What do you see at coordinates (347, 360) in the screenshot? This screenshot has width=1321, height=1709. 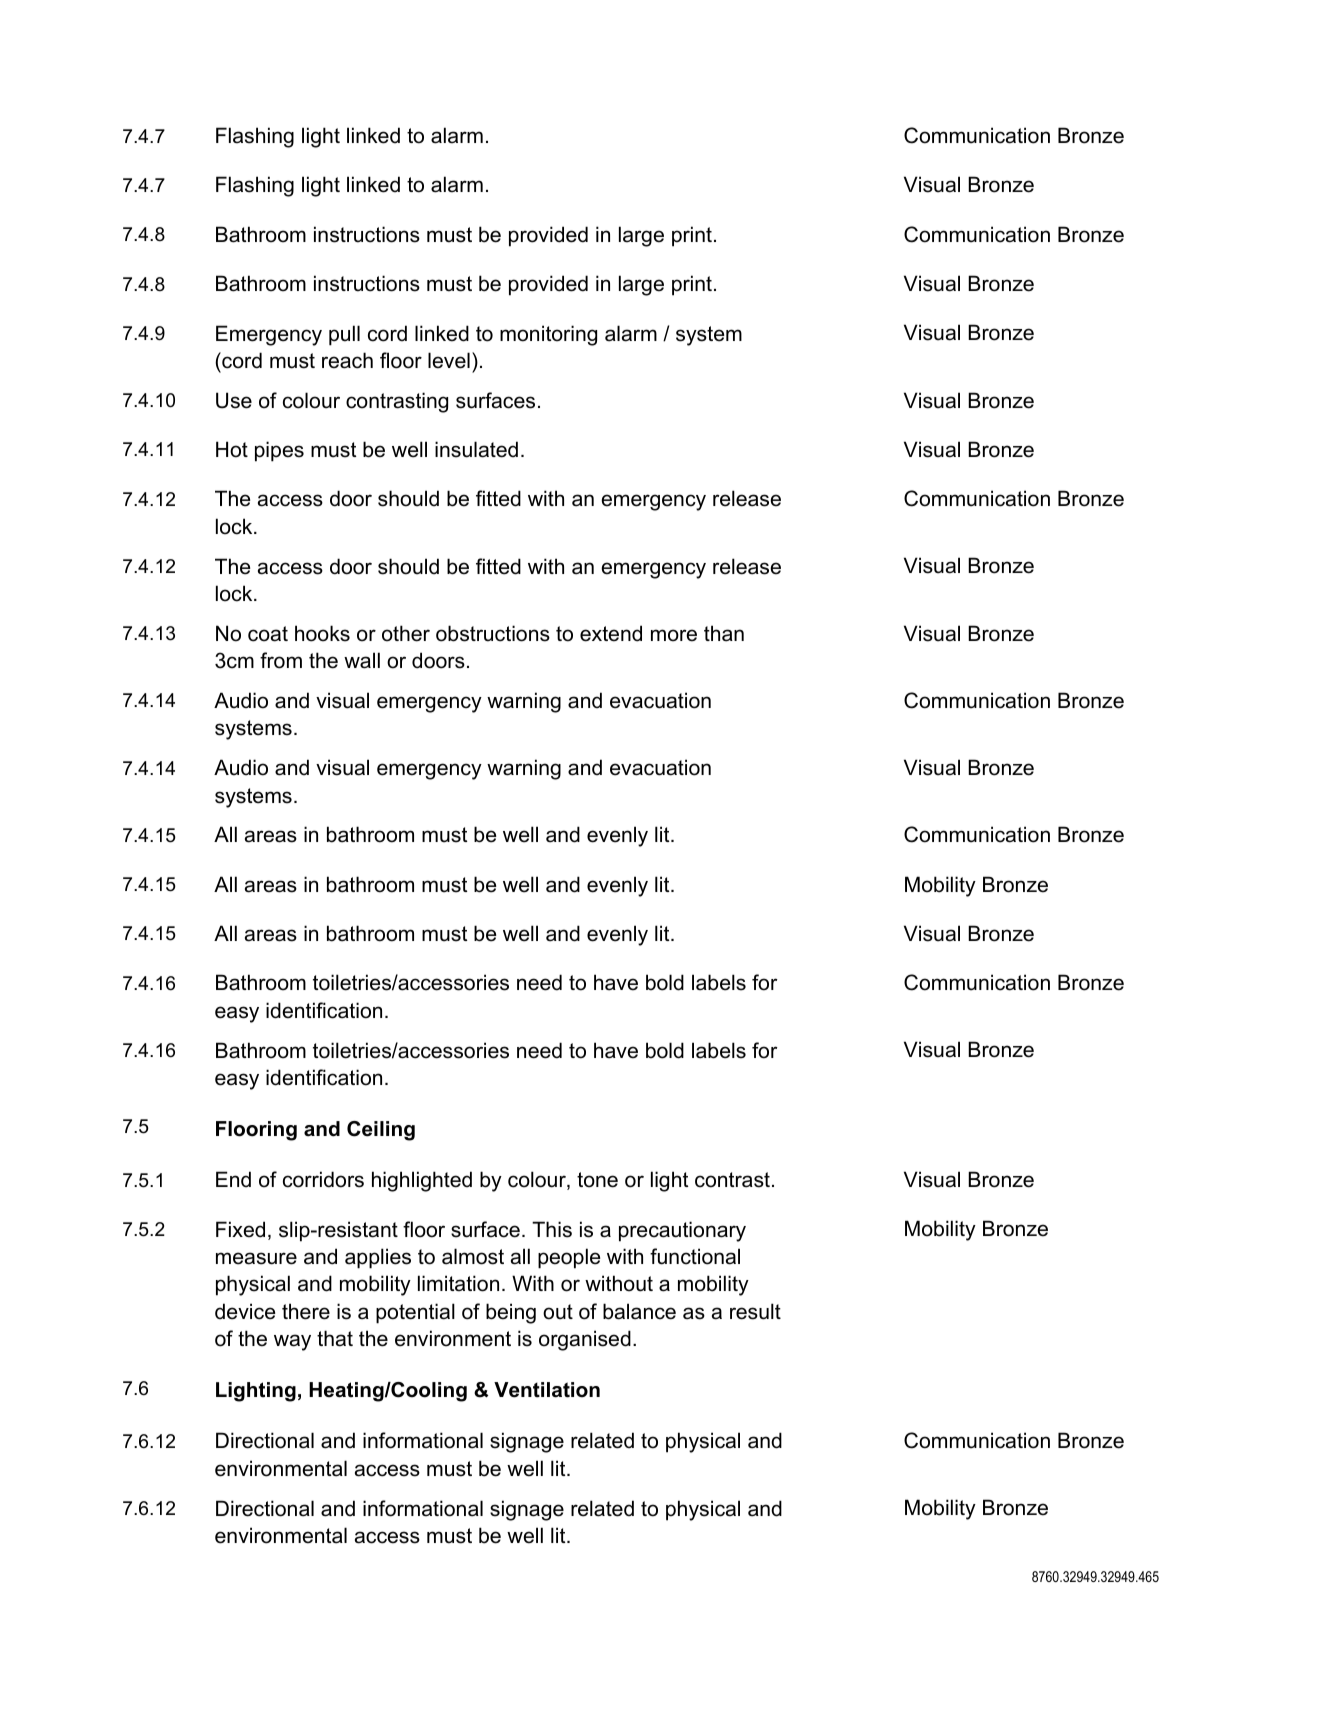 I see `reach` at bounding box center [347, 360].
